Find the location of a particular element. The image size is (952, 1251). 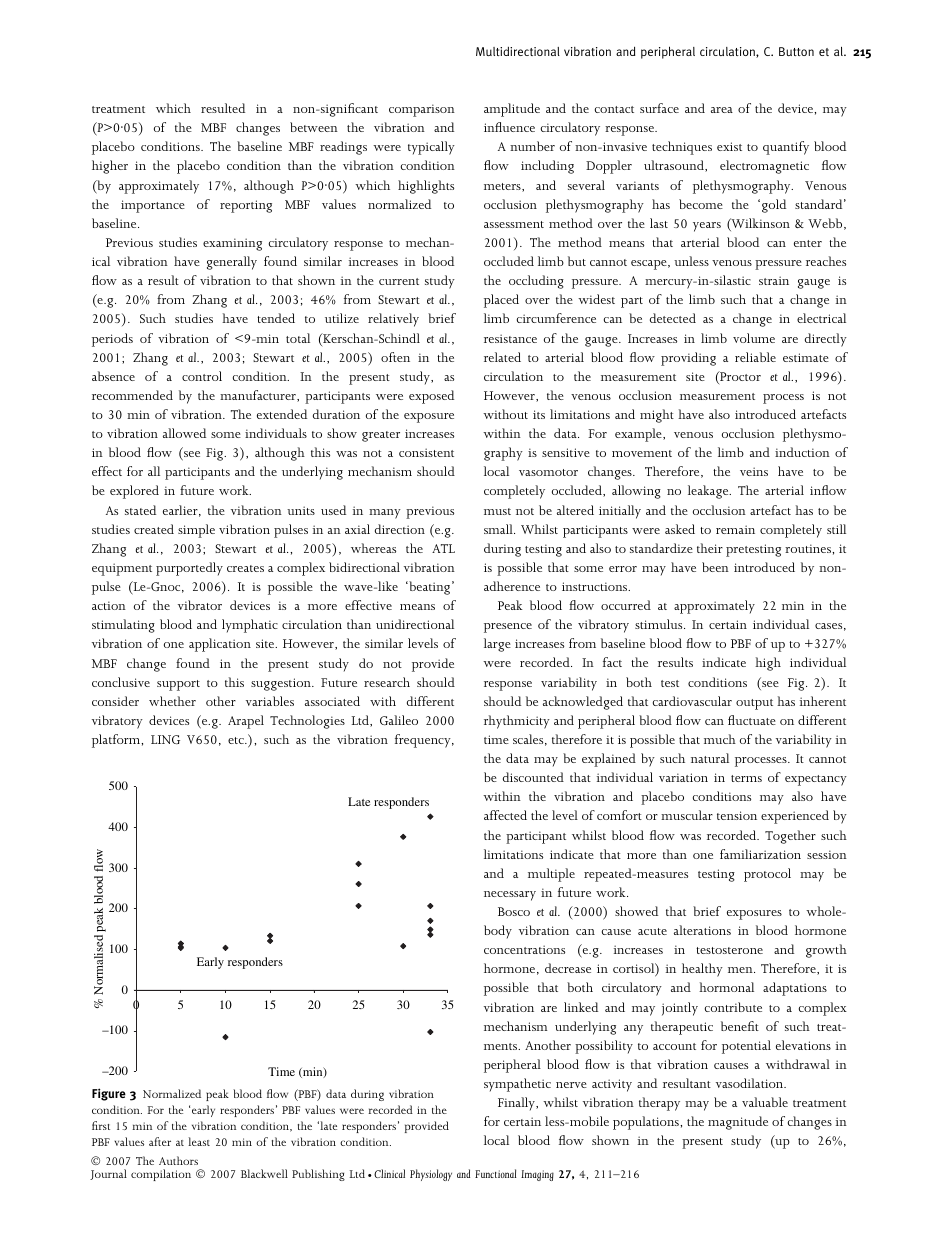

influence is located at coordinates (509, 127).
